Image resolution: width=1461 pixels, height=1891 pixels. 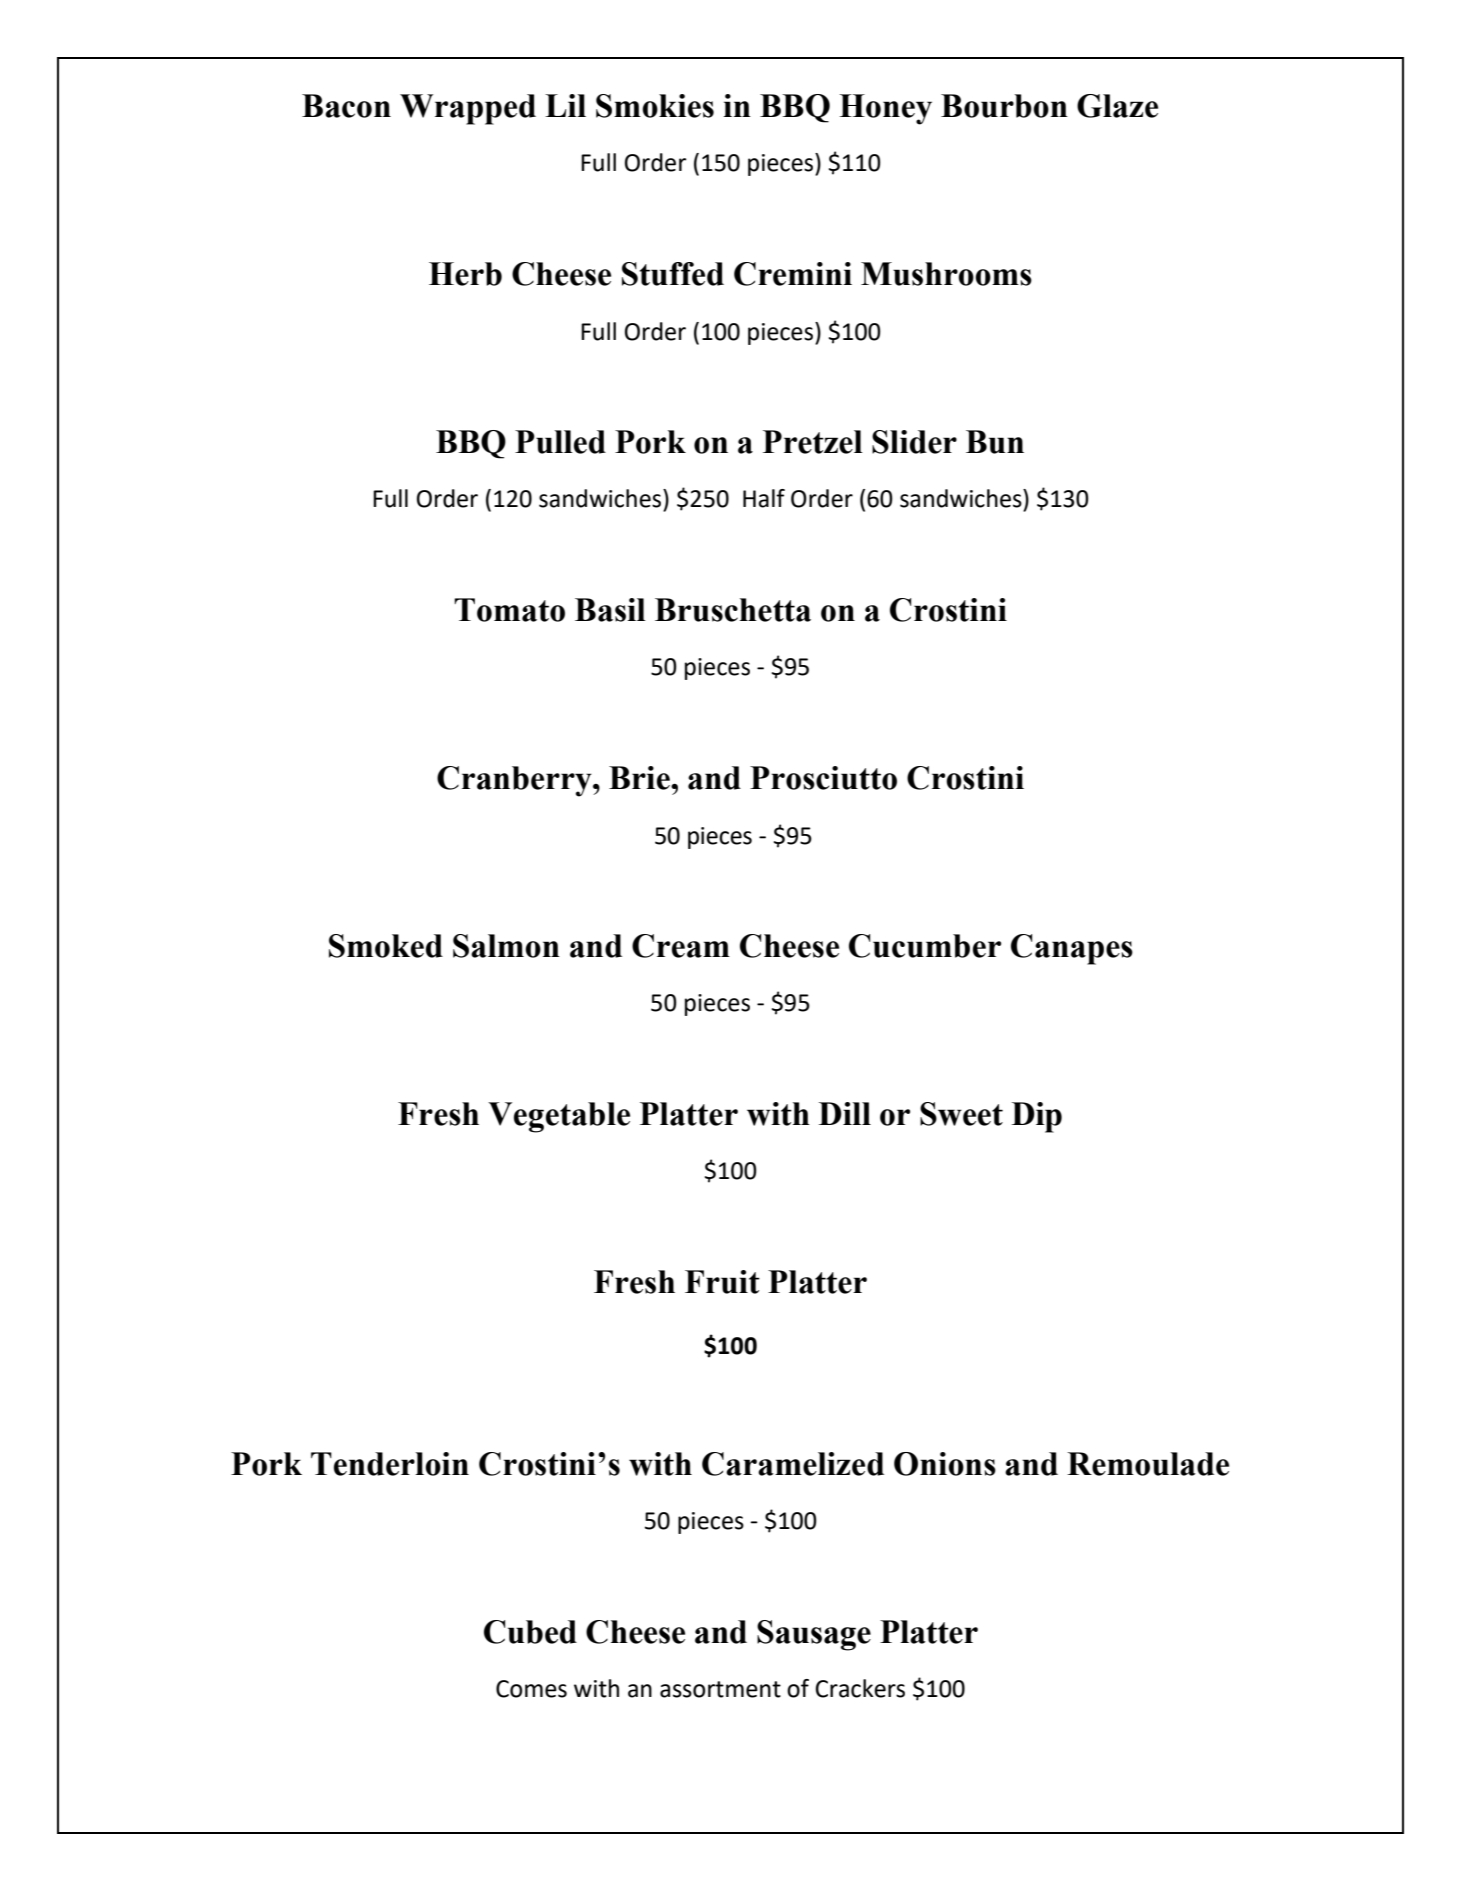 What do you see at coordinates (530, 1632) in the screenshot?
I see `Cubed` at bounding box center [530, 1632].
